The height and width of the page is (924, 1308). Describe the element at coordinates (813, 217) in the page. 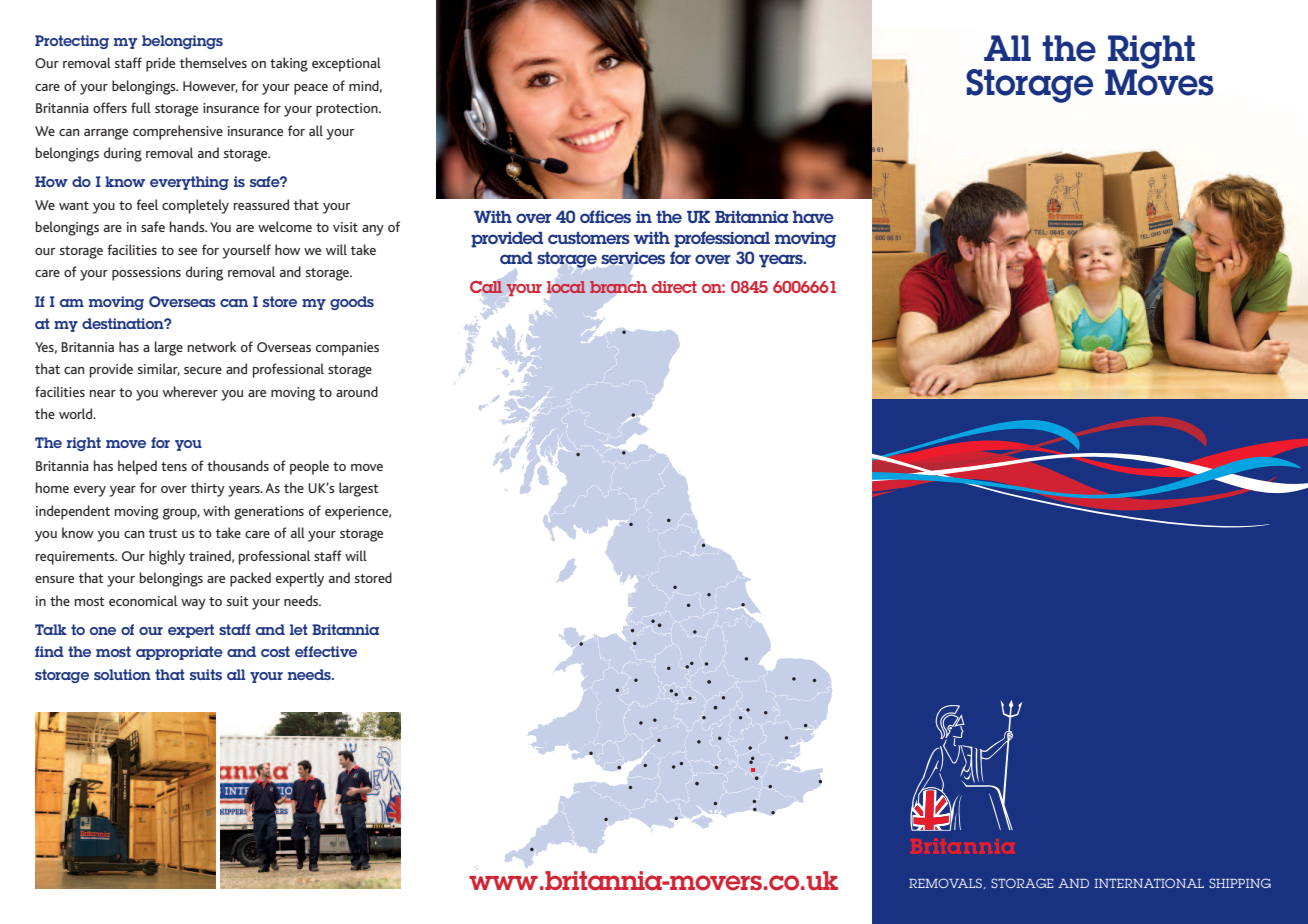

I see `have` at that location.
